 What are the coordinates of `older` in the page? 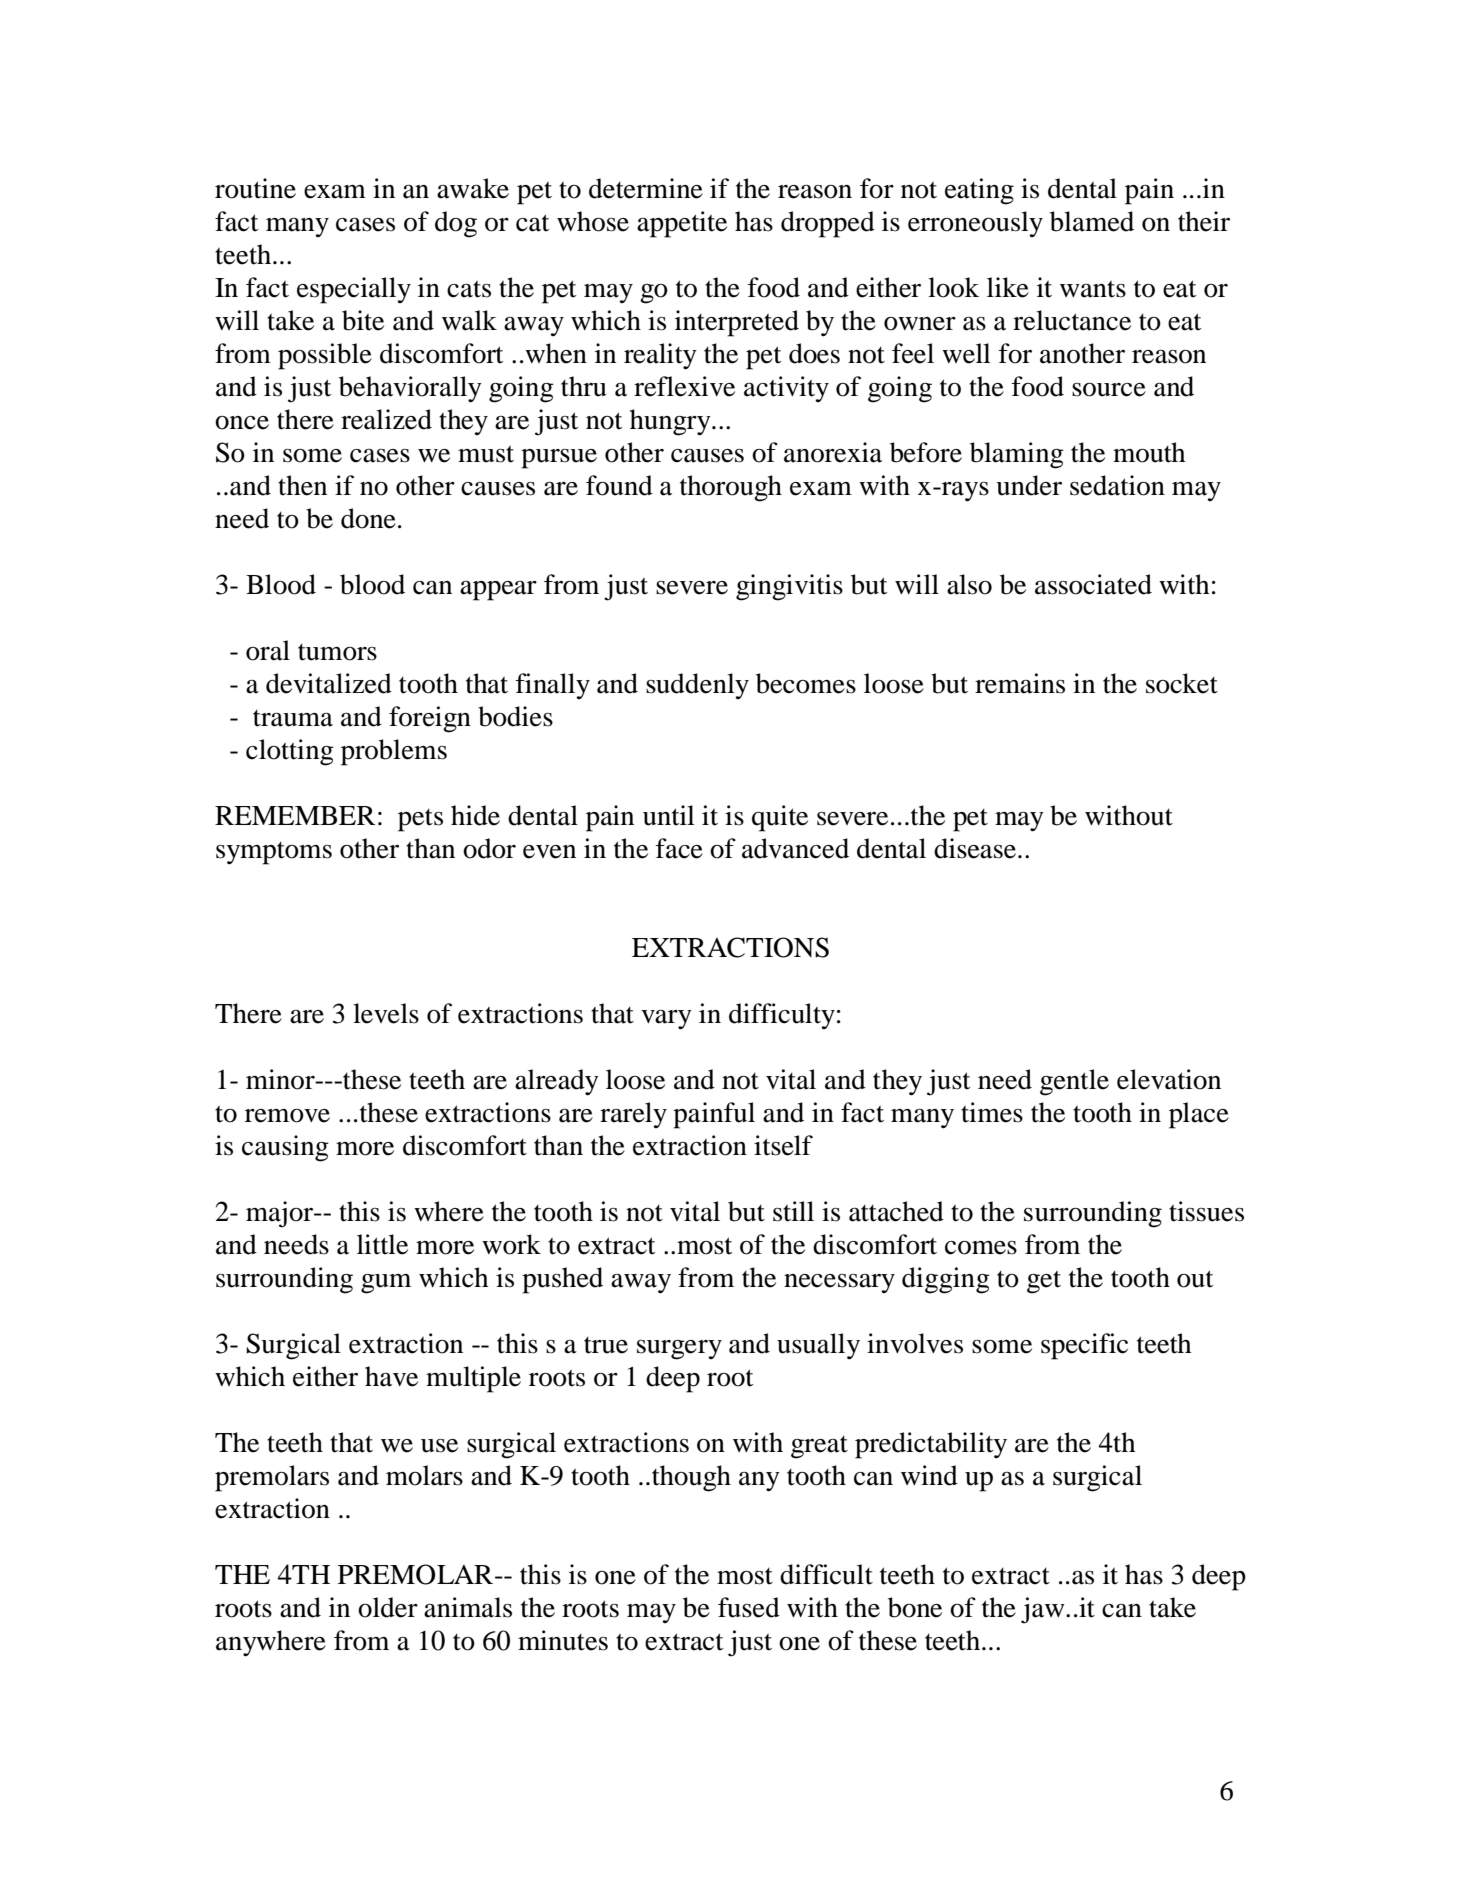 It's located at (388, 1607).
